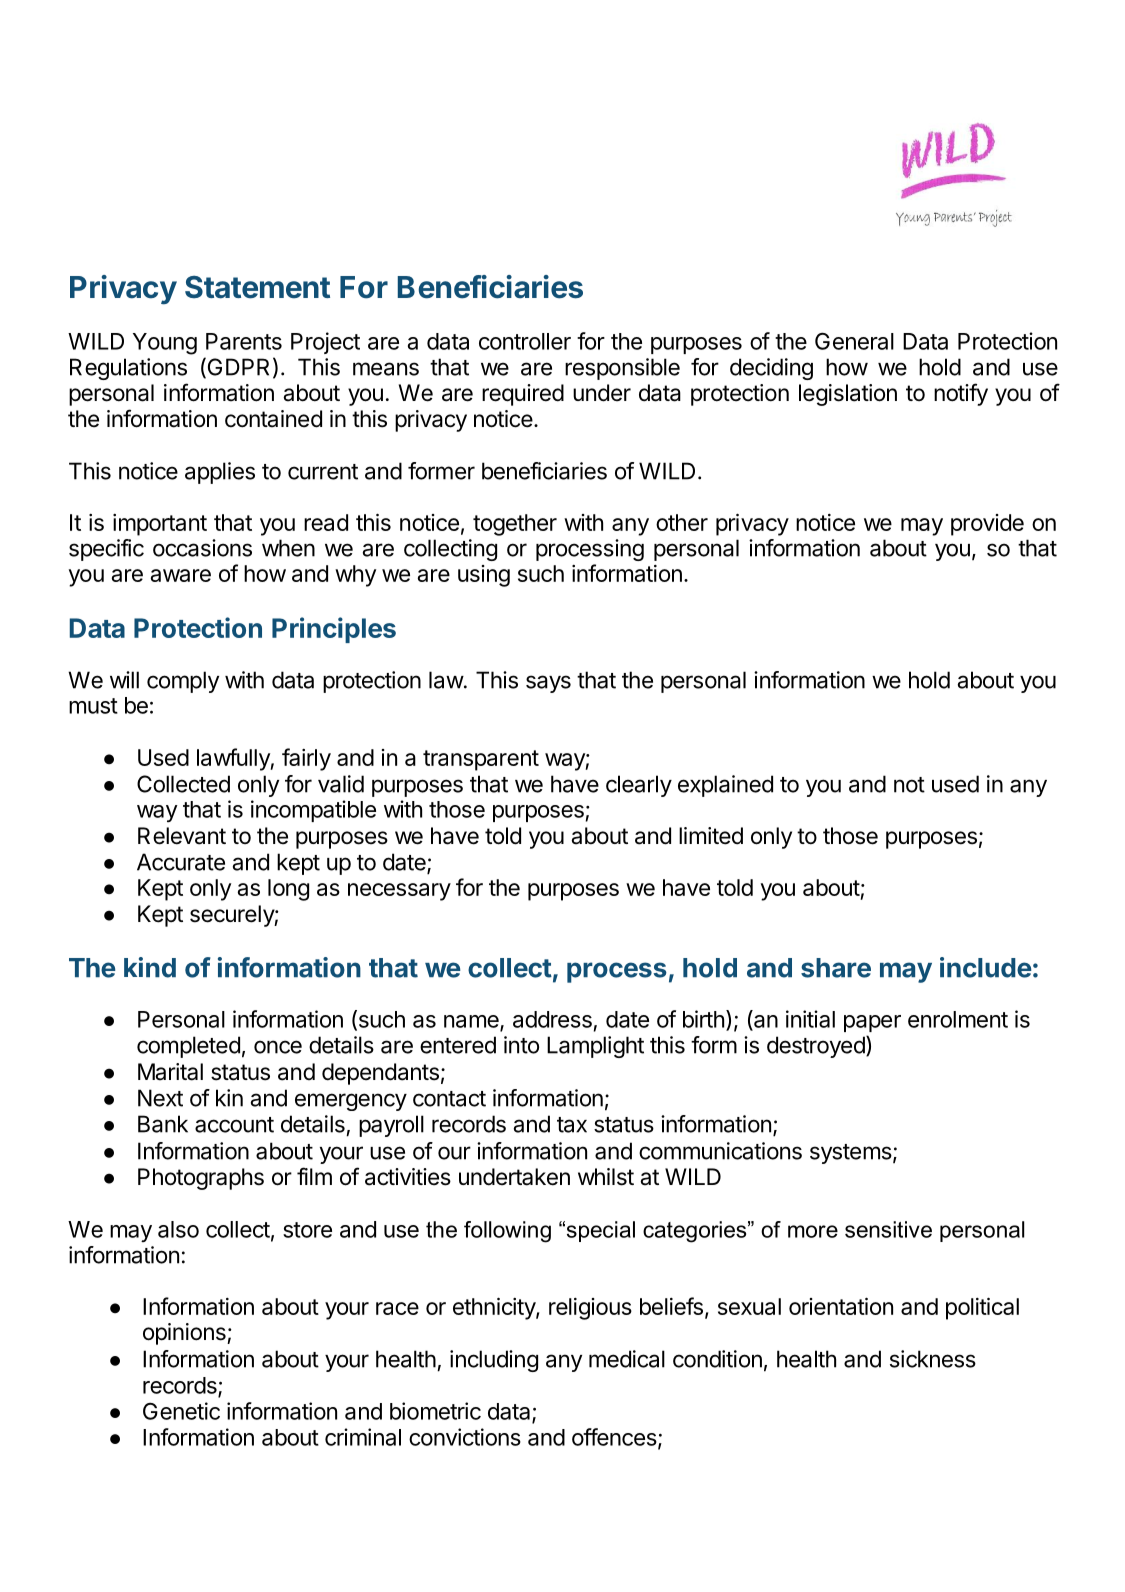 This screenshot has width=1125, height=1592. I want to click on General, so click(854, 341).
